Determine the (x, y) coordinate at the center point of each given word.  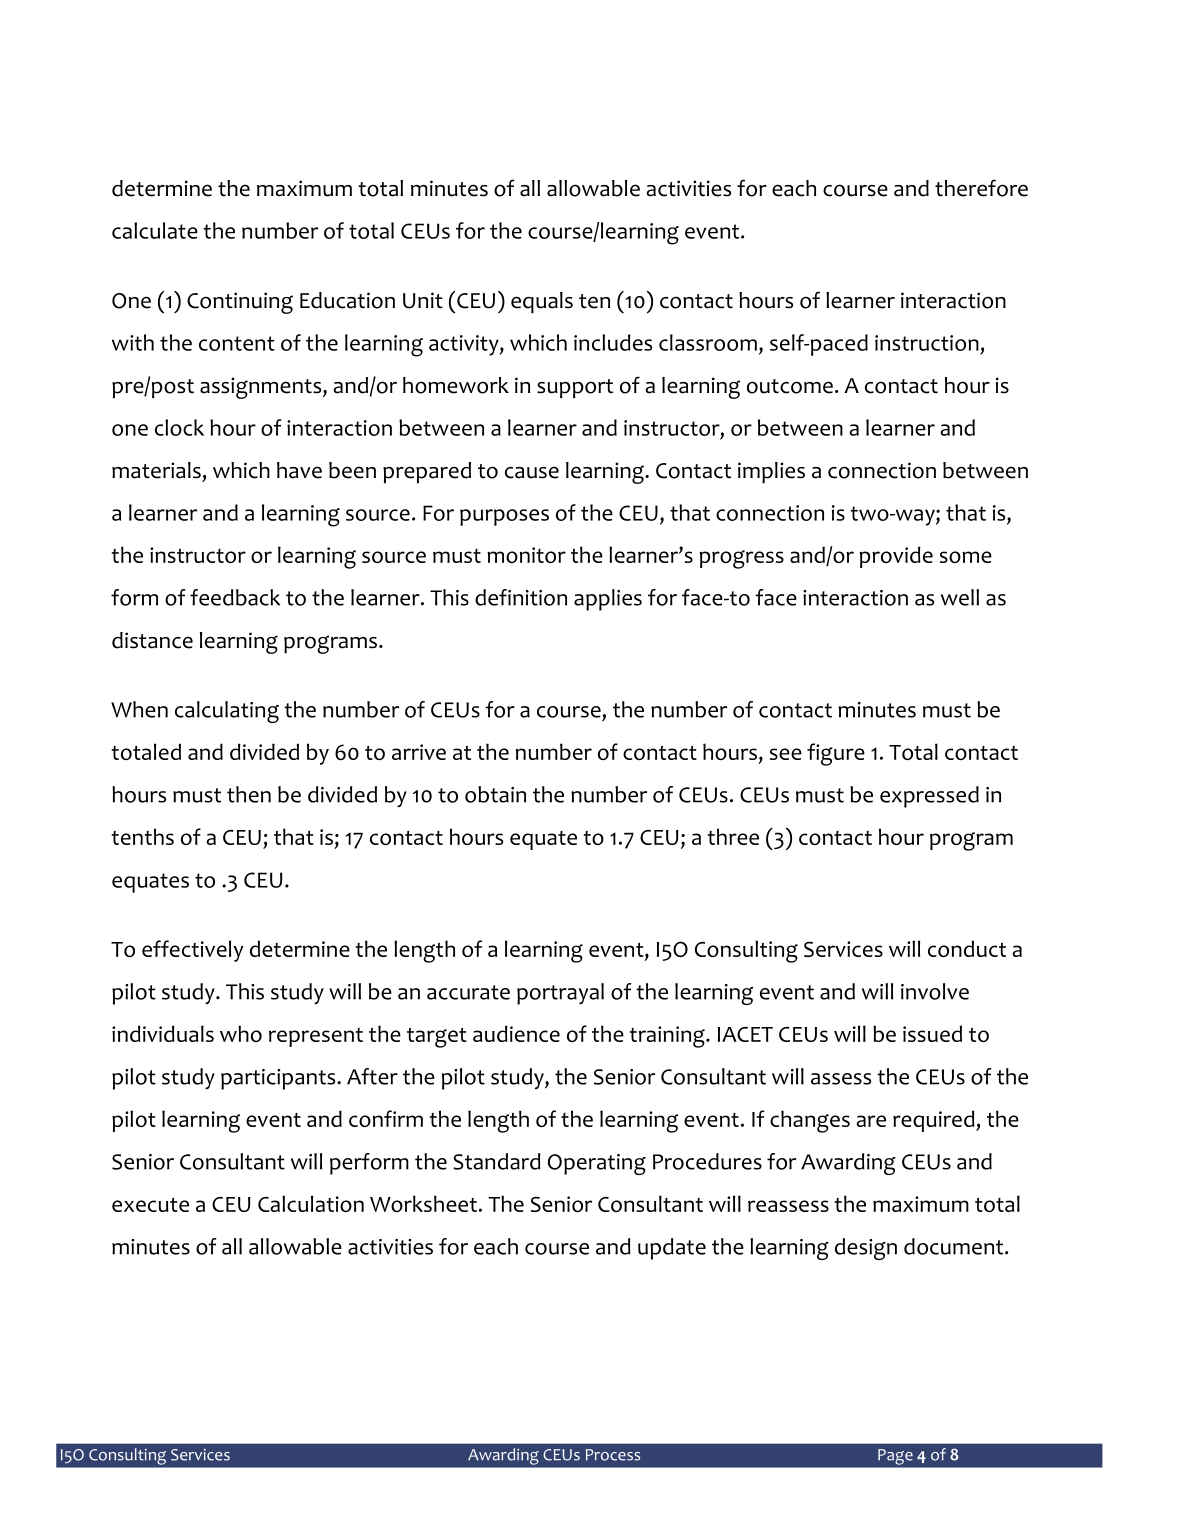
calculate (155, 230)
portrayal (560, 994)
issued (932, 1033)
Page (895, 1457)
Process (613, 1455)
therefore (981, 188)
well (960, 597)
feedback (235, 597)
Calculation (311, 1203)
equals (542, 302)
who (241, 1033)
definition (521, 597)
